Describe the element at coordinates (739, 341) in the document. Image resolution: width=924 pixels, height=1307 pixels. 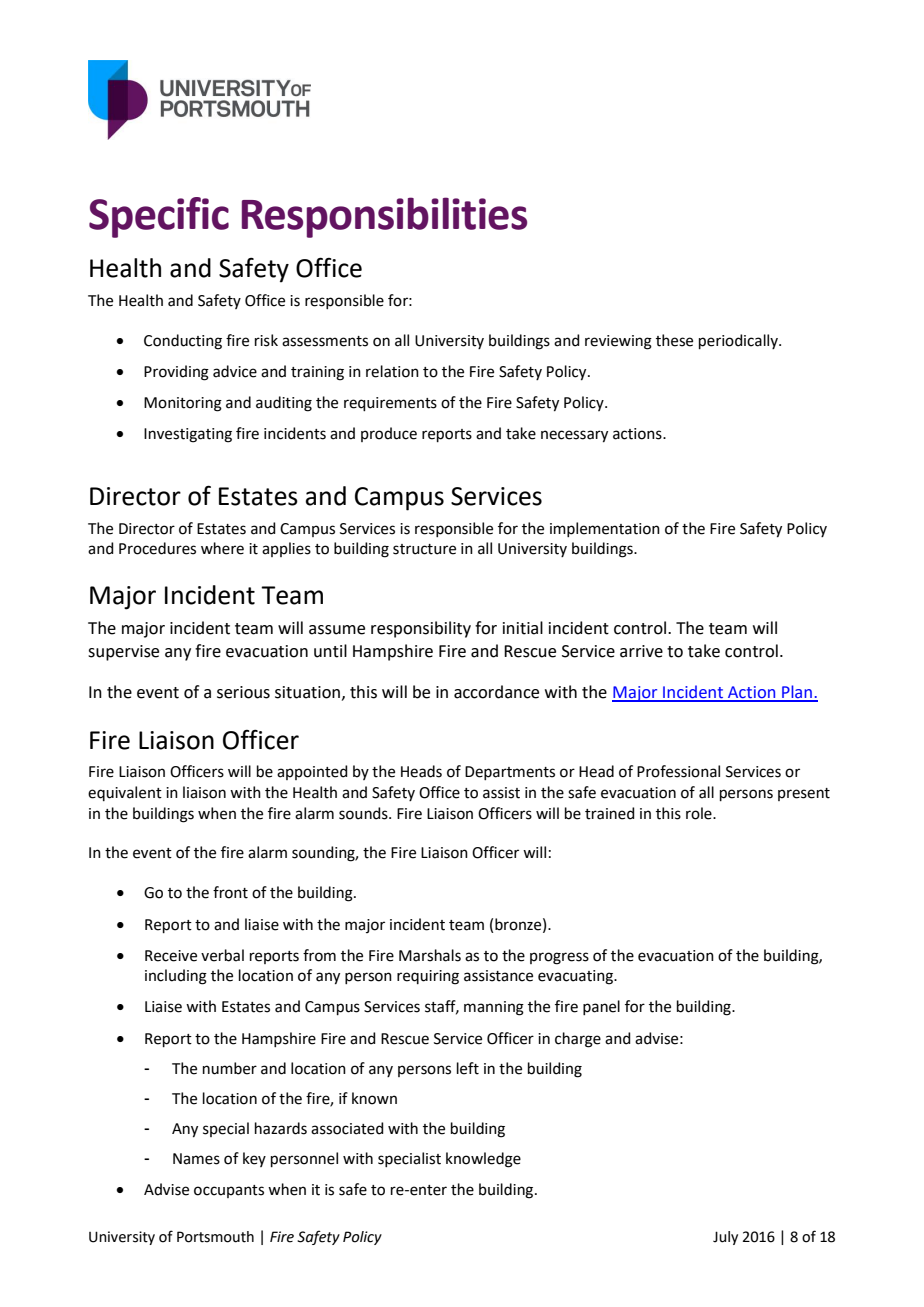
I see `periodically` at that location.
